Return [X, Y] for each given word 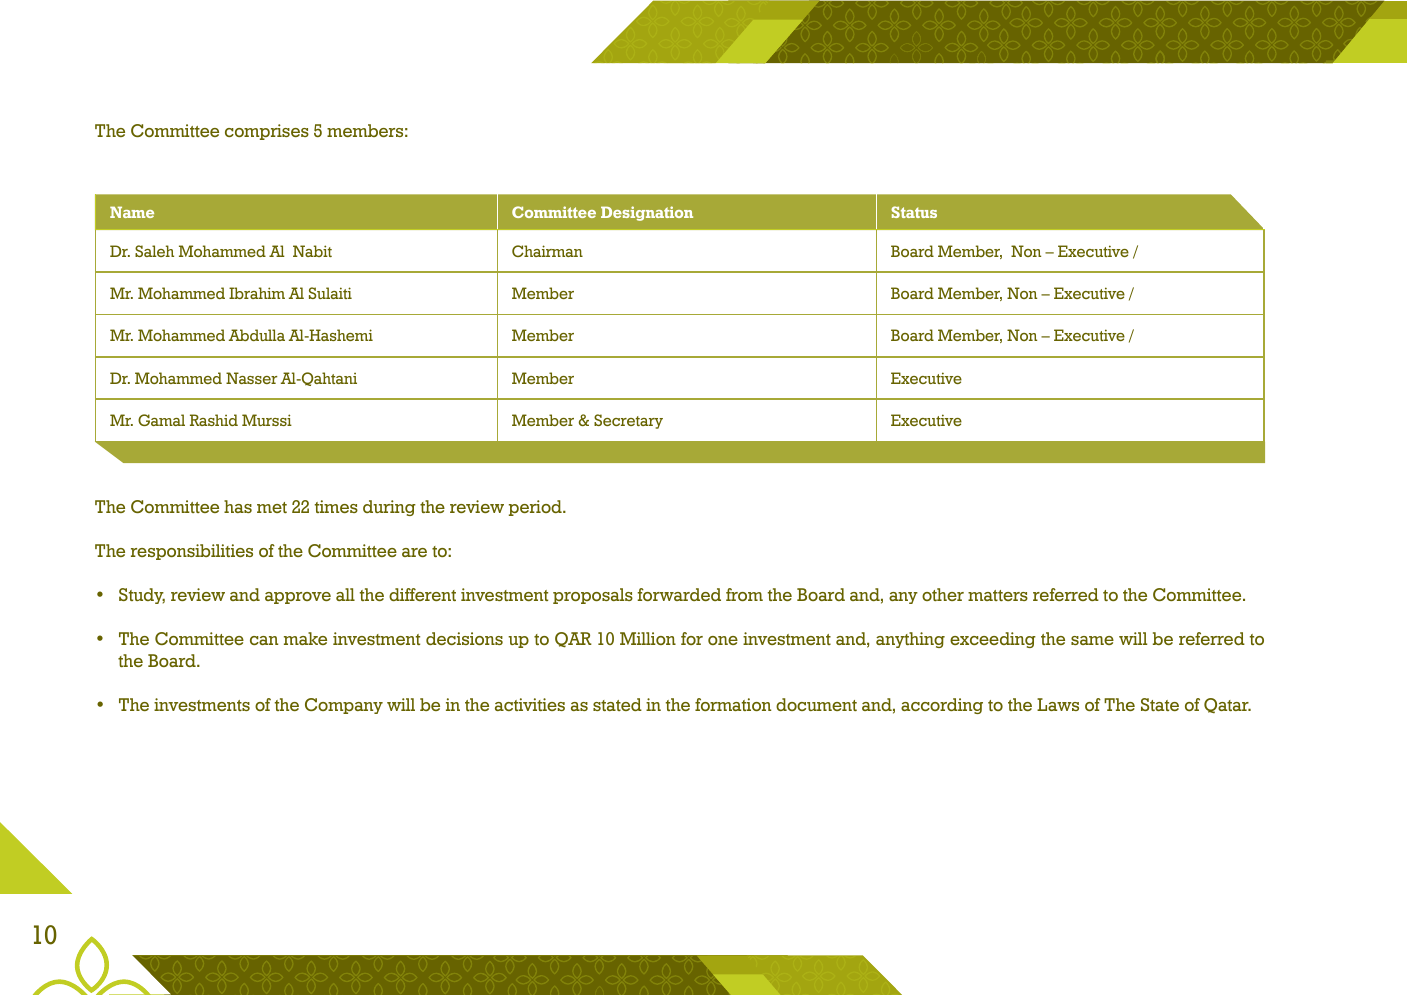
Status [914, 212]
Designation [647, 213]
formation [733, 704]
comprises [267, 132]
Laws [1058, 704]
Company [344, 706]
